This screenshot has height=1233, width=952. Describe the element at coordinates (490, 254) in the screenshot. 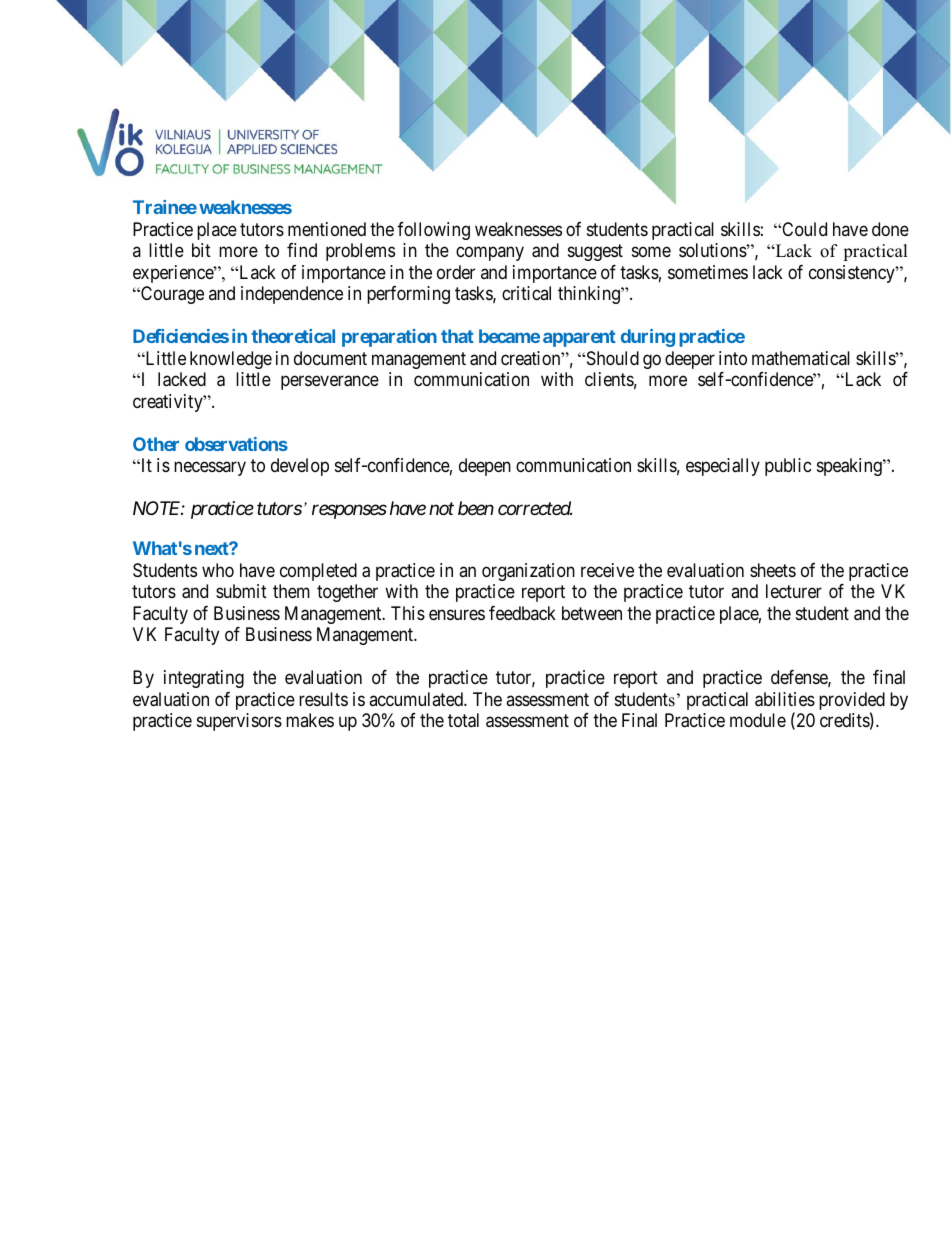

I see `company` at that location.
